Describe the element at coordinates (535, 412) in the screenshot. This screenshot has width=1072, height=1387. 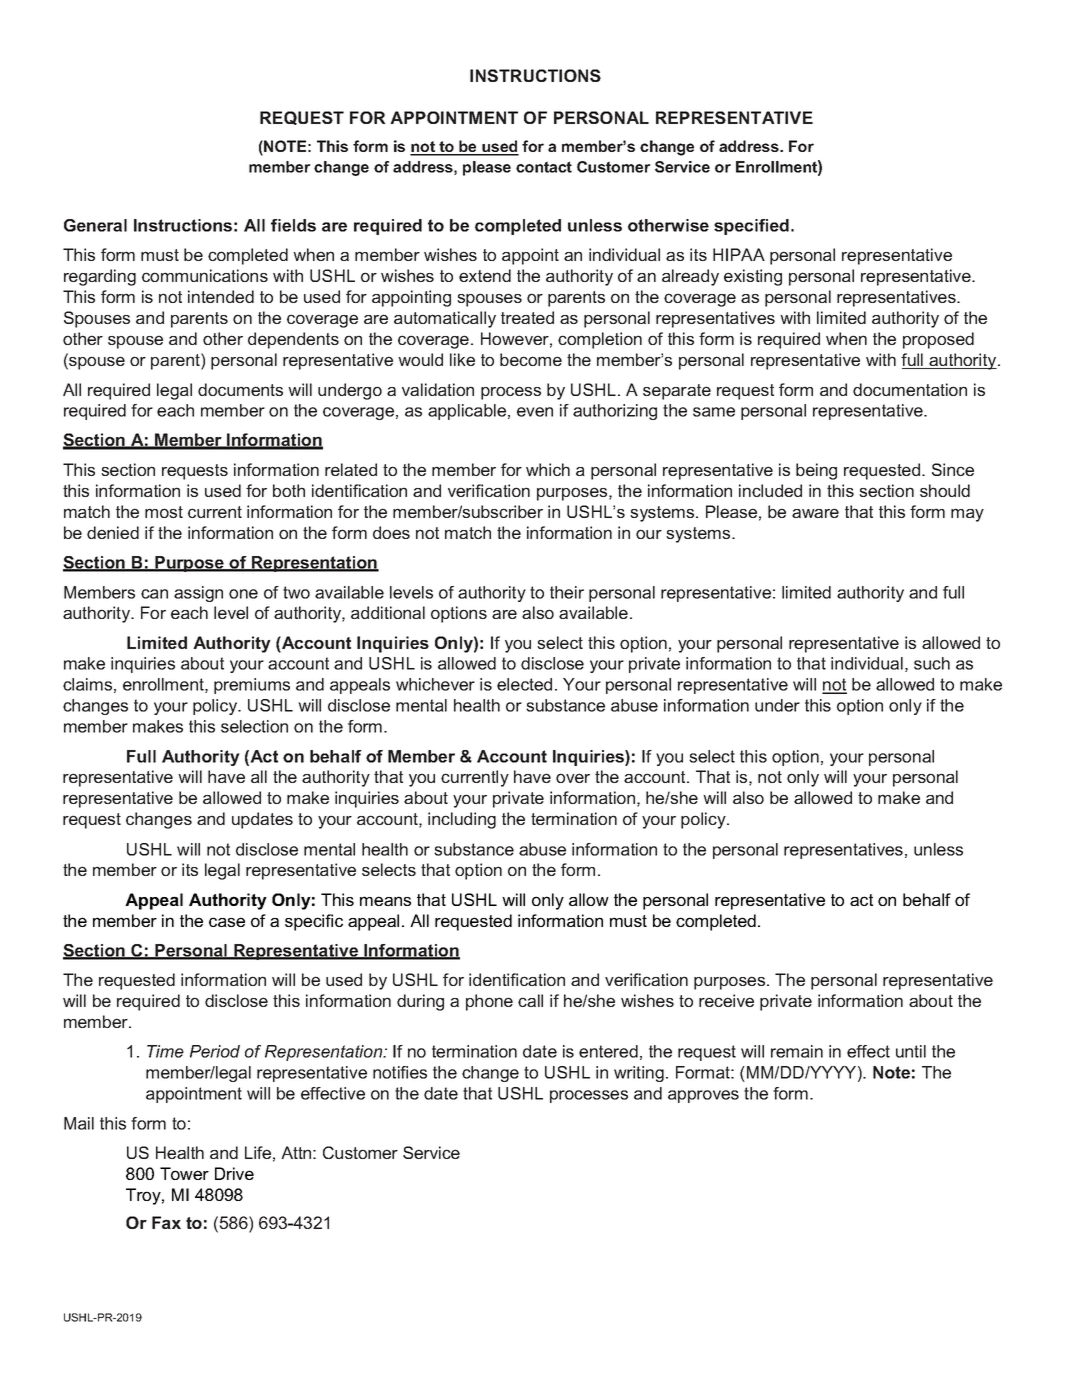
I see `even` at that location.
